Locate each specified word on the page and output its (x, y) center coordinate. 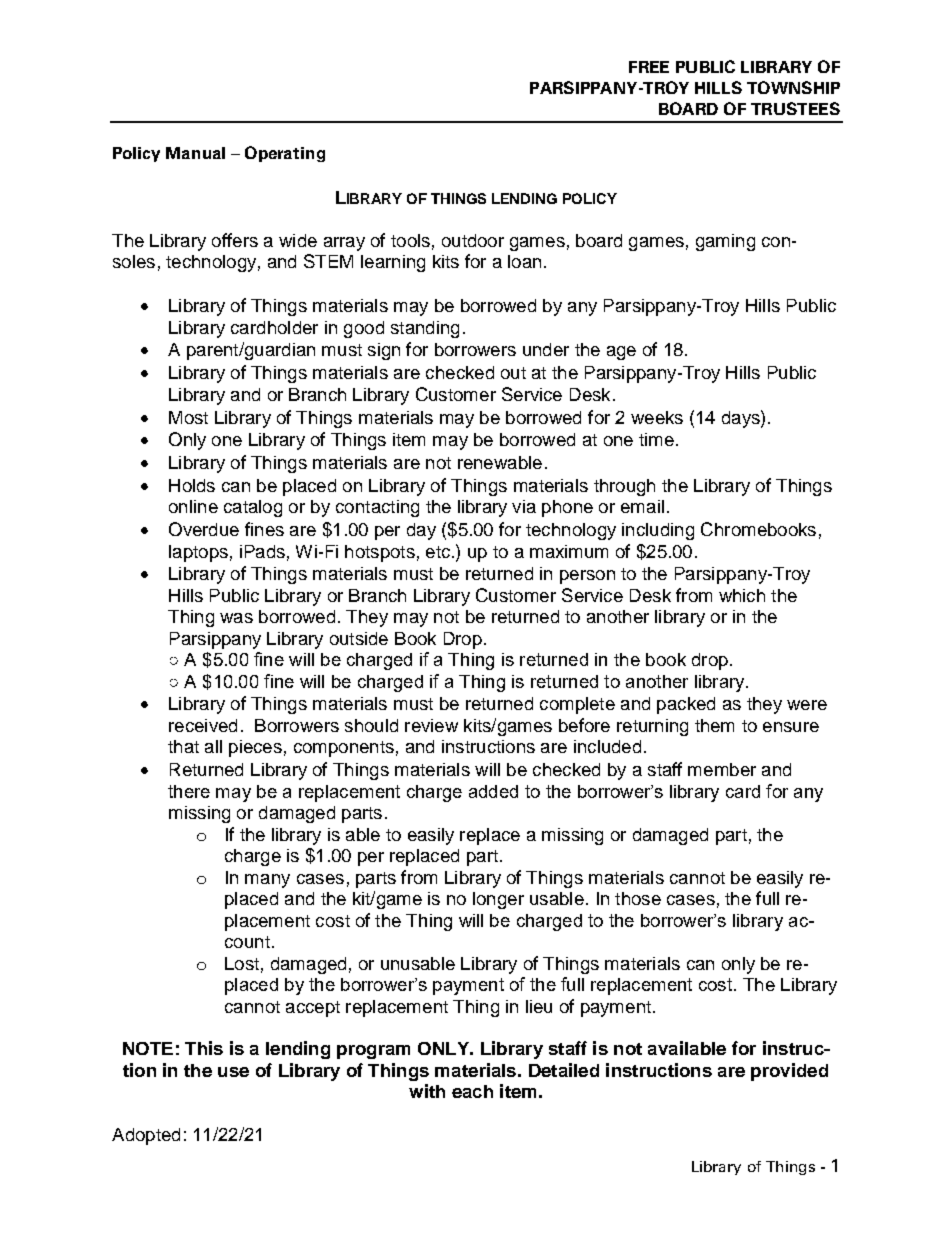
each (472, 1091)
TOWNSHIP (793, 87)
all (213, 746)
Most (188, 417)
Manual (195, 153)
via (524, 506)
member (722, 769)
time (656, 439)
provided (789, 1072)
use (233, 1072)
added (493, 791)
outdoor (473, 240)
